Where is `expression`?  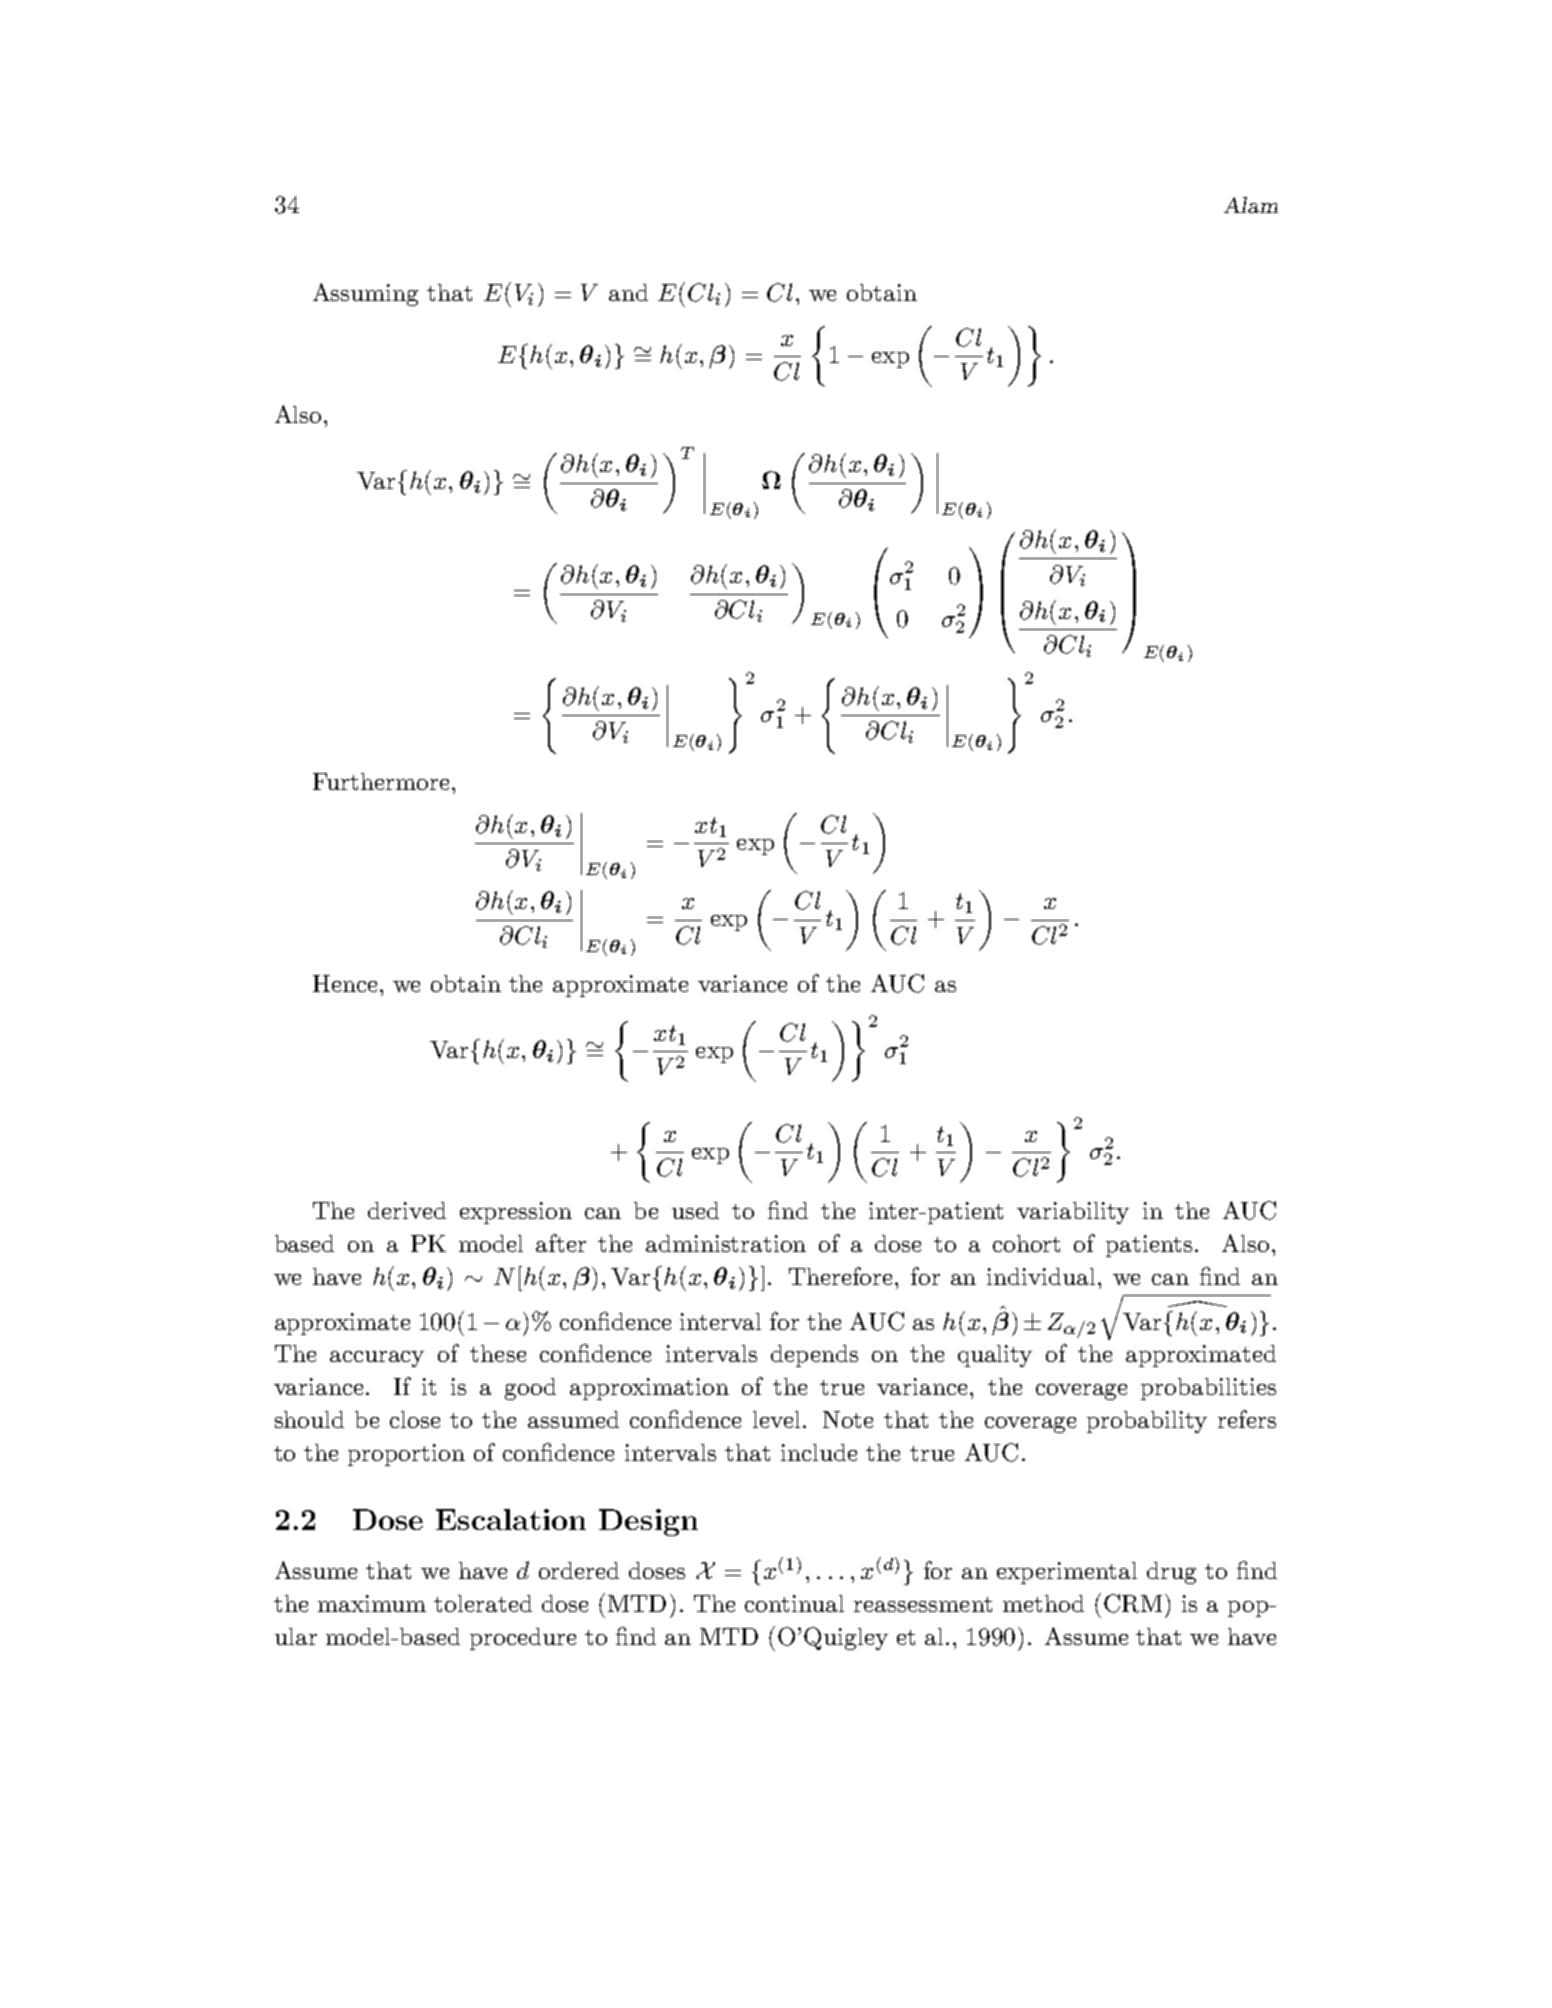
expression is located at coordinates (516, 1213).
